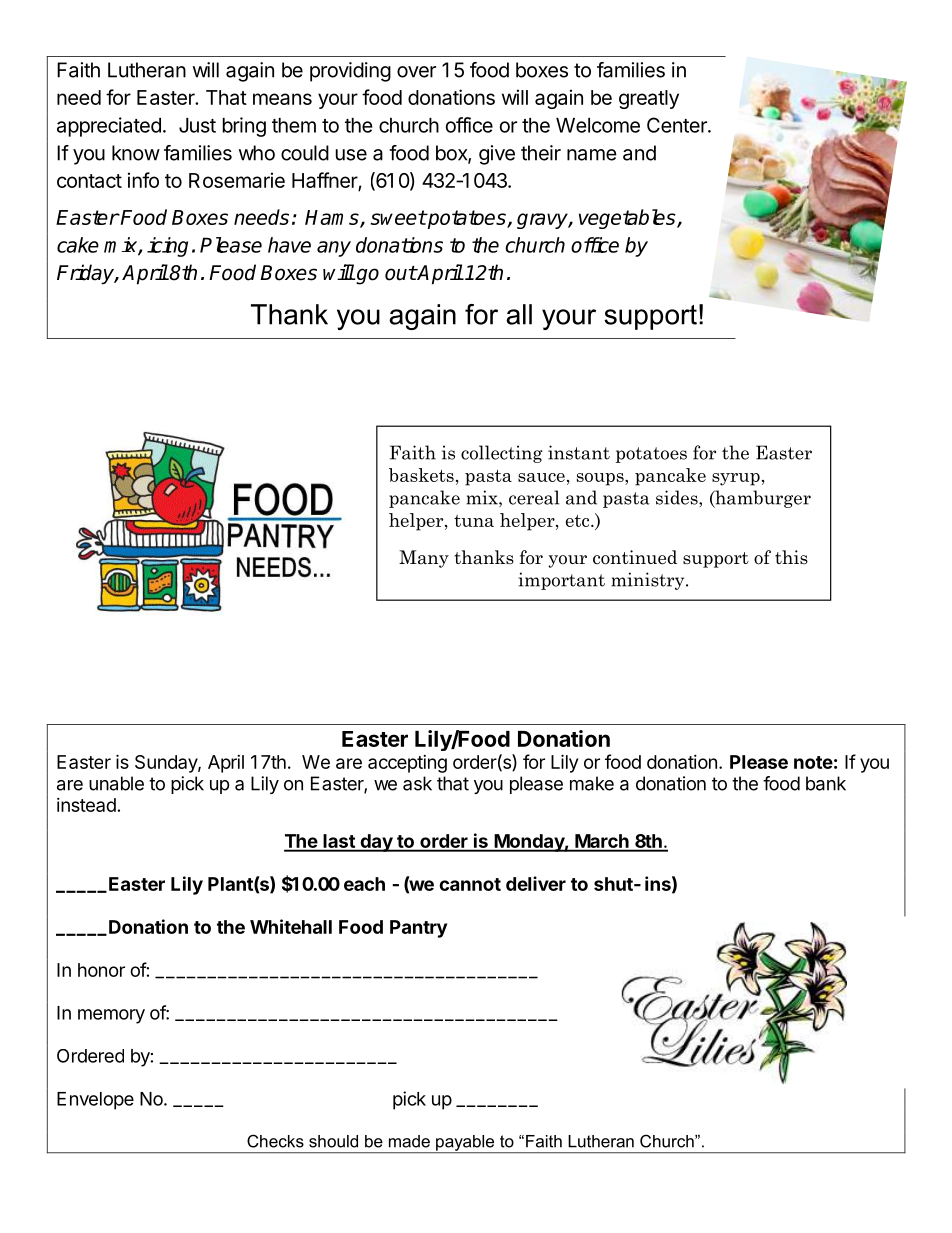  What do you see at coordinates (465, 1144) in the image?
I see `payable` at bounding box center [465, 1144].
